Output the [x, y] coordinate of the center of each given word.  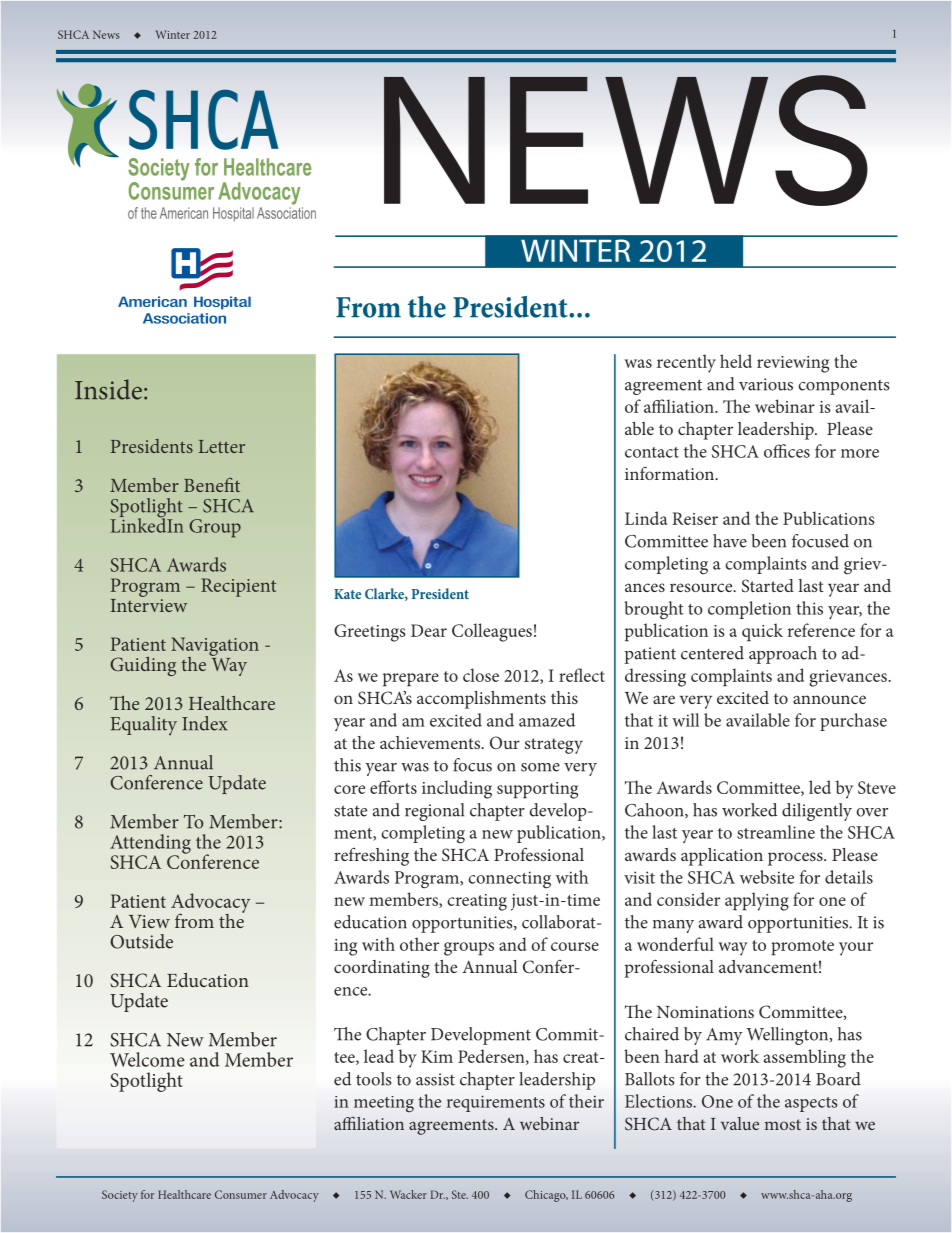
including [457, 789]
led [820, 787]
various [766, 384]
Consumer [241, 1194]
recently [686, 363]
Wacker [408, 1194]
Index [205, 723]
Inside [108, 389]
